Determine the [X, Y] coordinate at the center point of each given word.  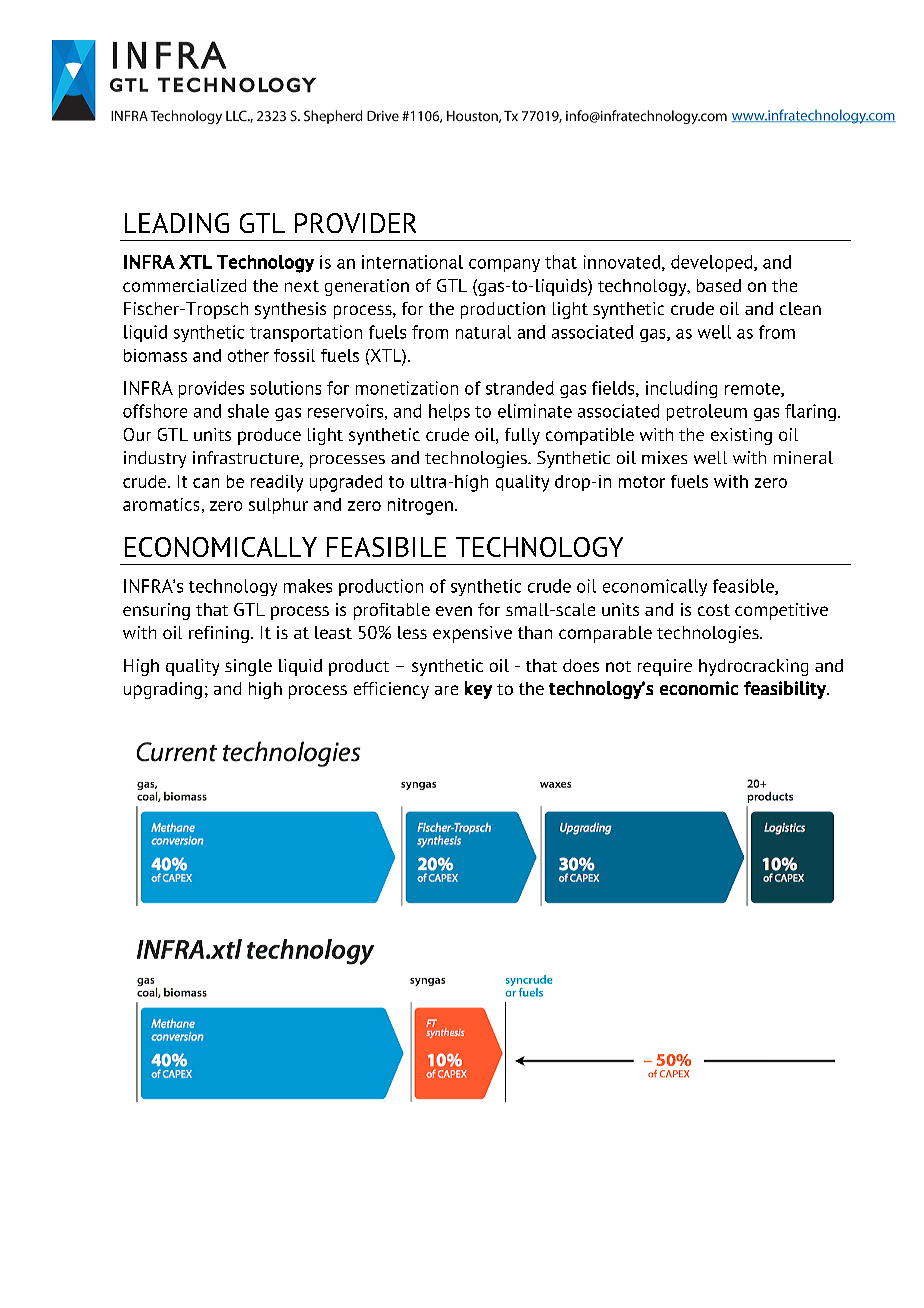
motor [642, 482]
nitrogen [420, 506]
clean [800, 308]
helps [449, 412]
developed [713, 263]
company [504, 265]
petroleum [707, 412]
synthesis [290, 310]
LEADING [177, 223]
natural [483, 332]
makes [308, 586]
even [454, 611]
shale [248, 411]
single [248, 667]
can [206, 483]
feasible [744, 587]
